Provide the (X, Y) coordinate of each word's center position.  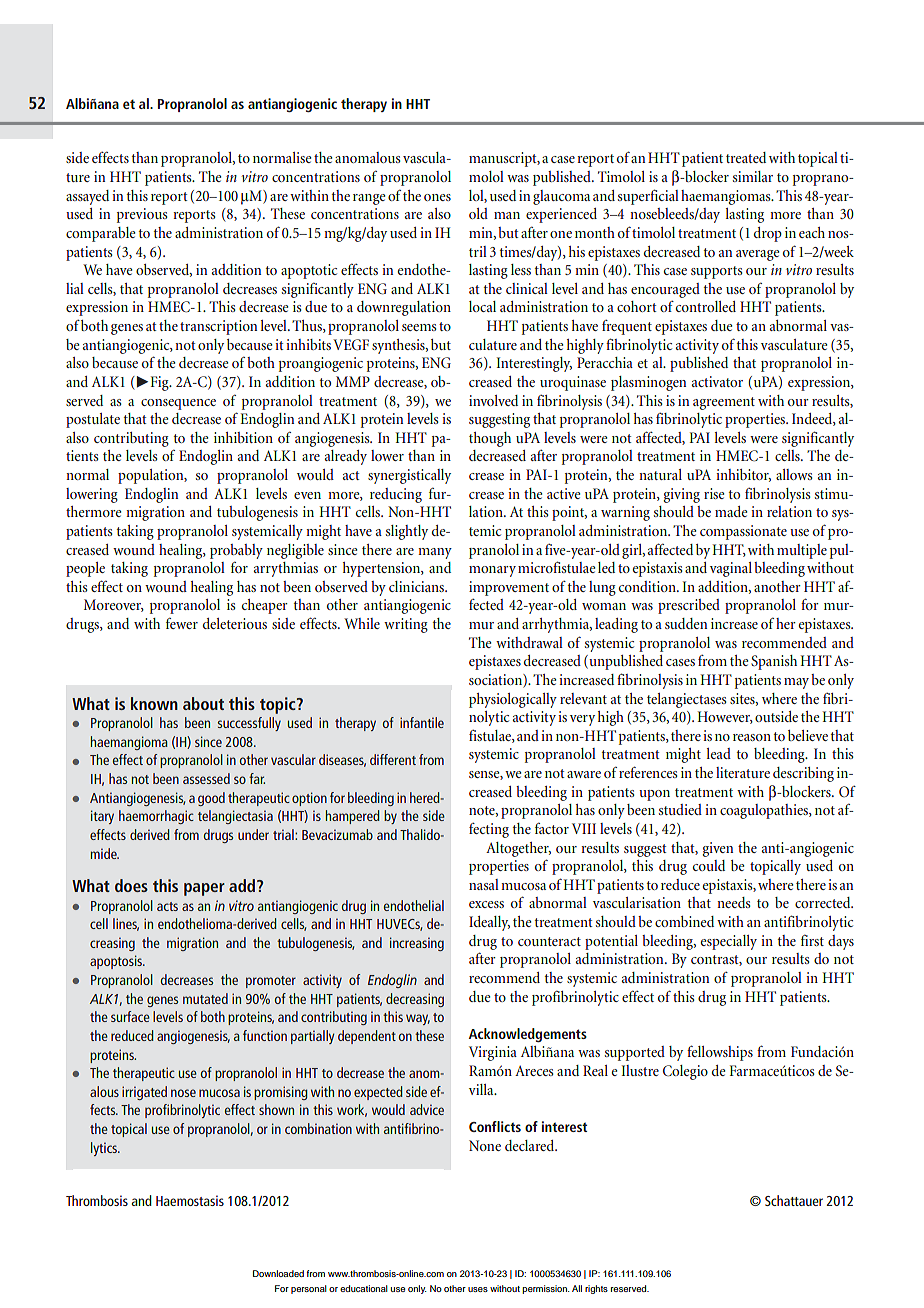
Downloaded (278, 1273)
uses (478, 1289)
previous (142, 215)
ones (437, 197)
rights (596, 1289)
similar (753, 176)
